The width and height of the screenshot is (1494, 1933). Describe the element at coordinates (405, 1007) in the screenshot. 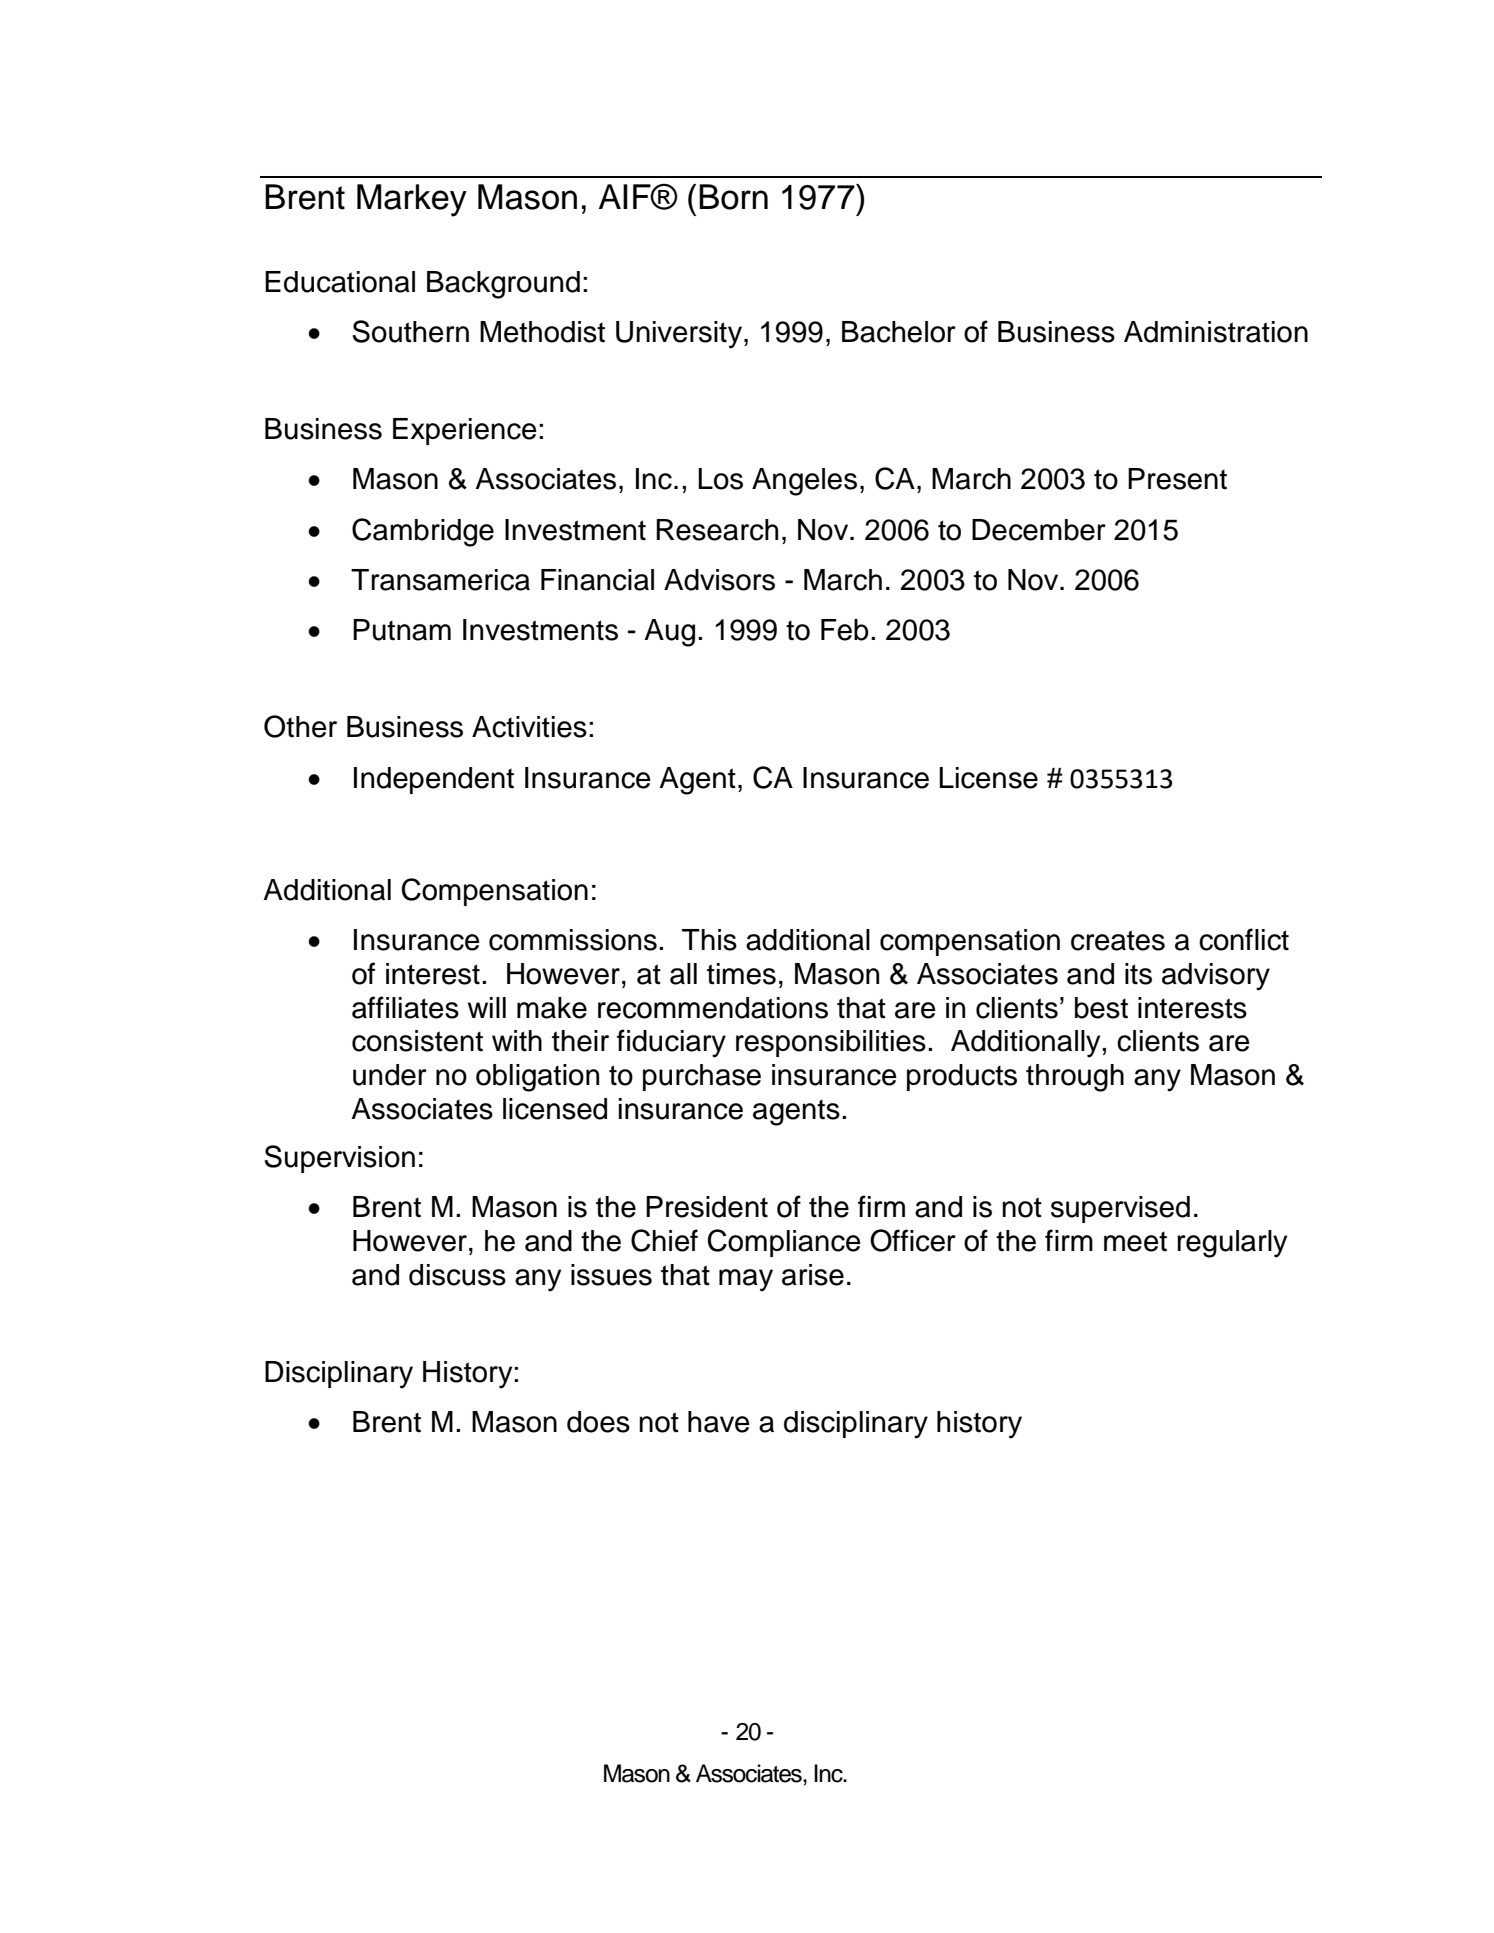

I see `affiliates` at that location.
